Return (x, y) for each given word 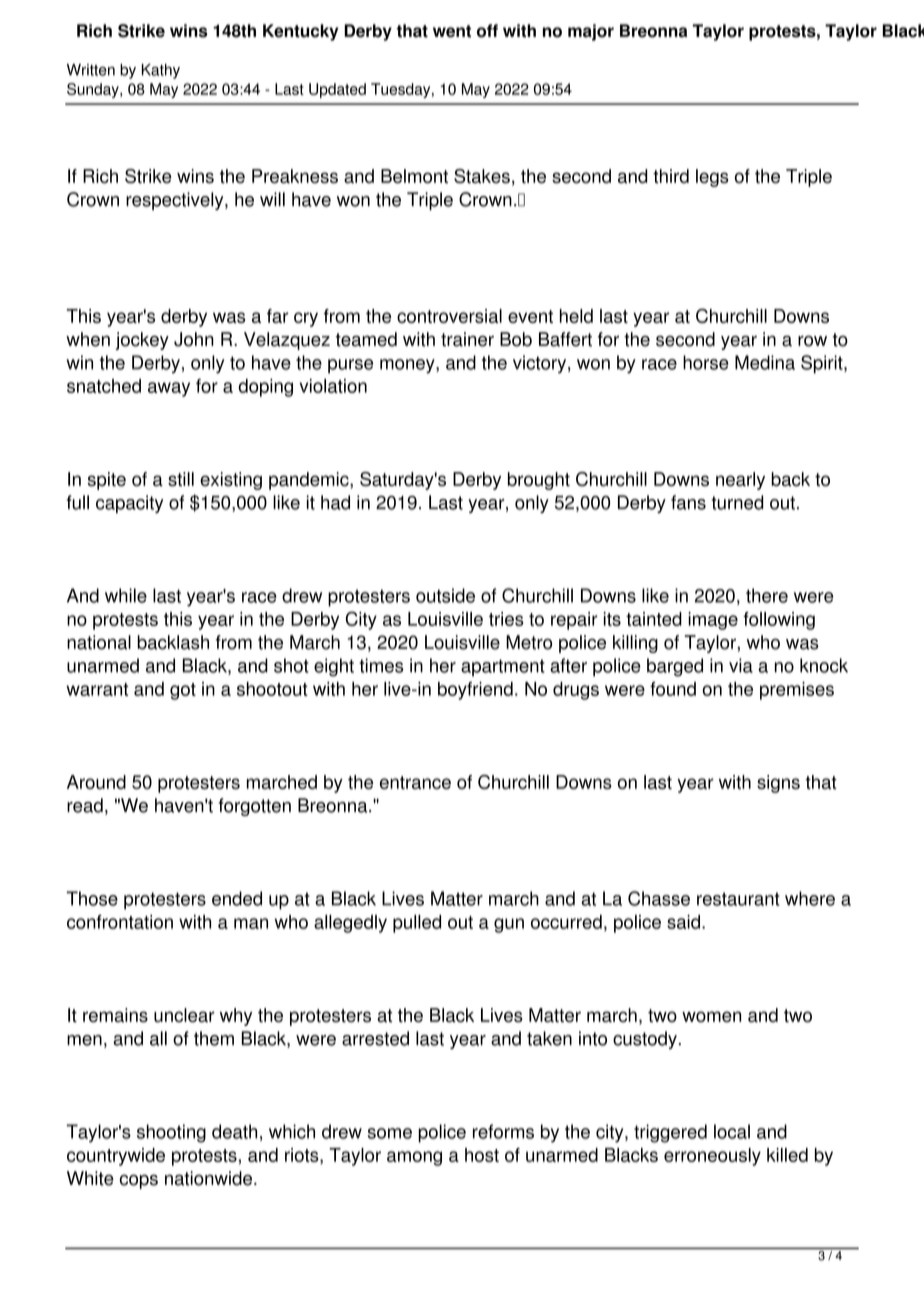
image (713, 621)
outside (445, 595)
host (482, 1155)
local (732, 1131)
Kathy (161, 71)
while (126, 595)
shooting (171, 1133)
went (452, 31)
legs (712, 178)
